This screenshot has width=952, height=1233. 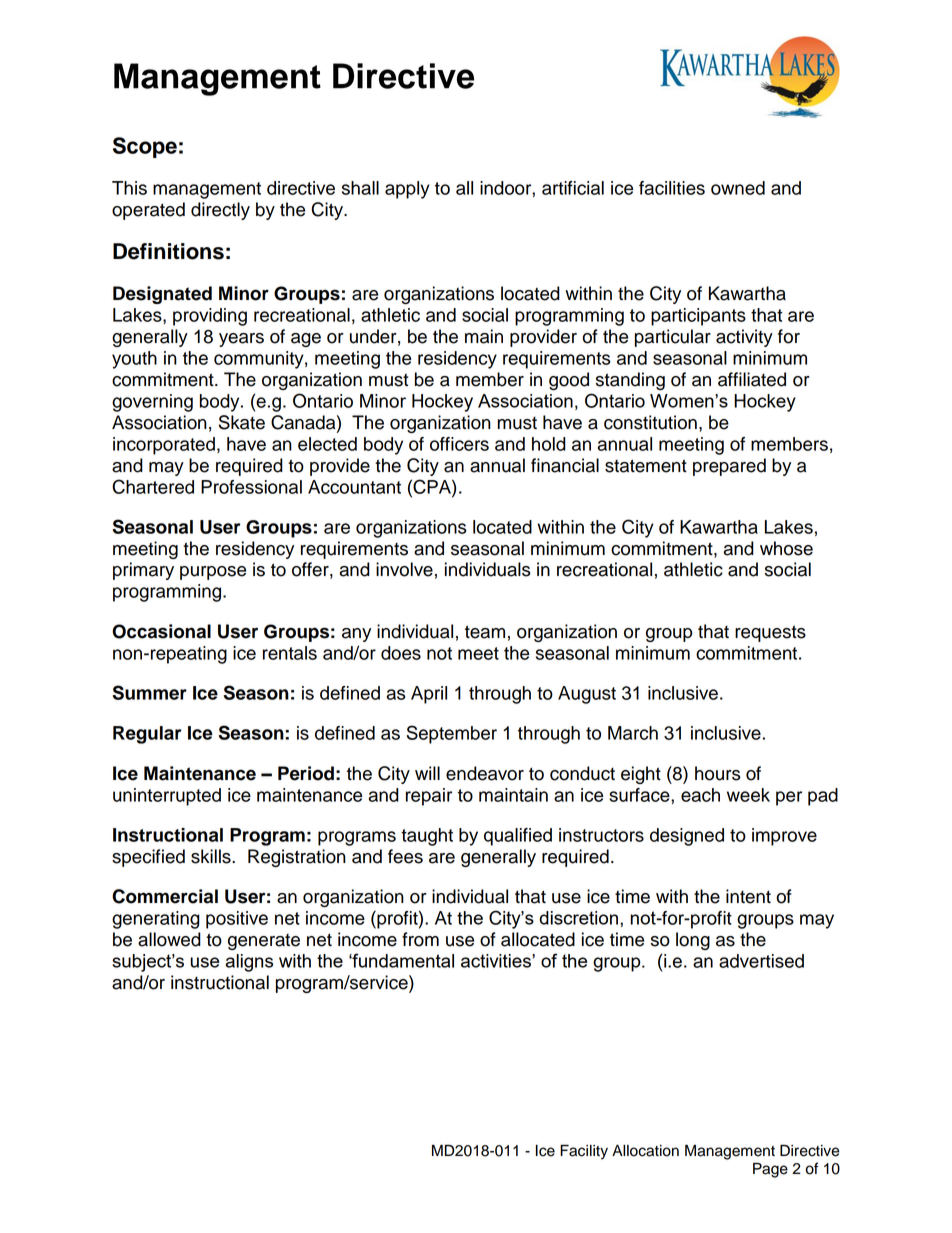 What do you see at coordinates (212, 856) in the screenshot?
I see `skills` at bounding box center [212, 856].
